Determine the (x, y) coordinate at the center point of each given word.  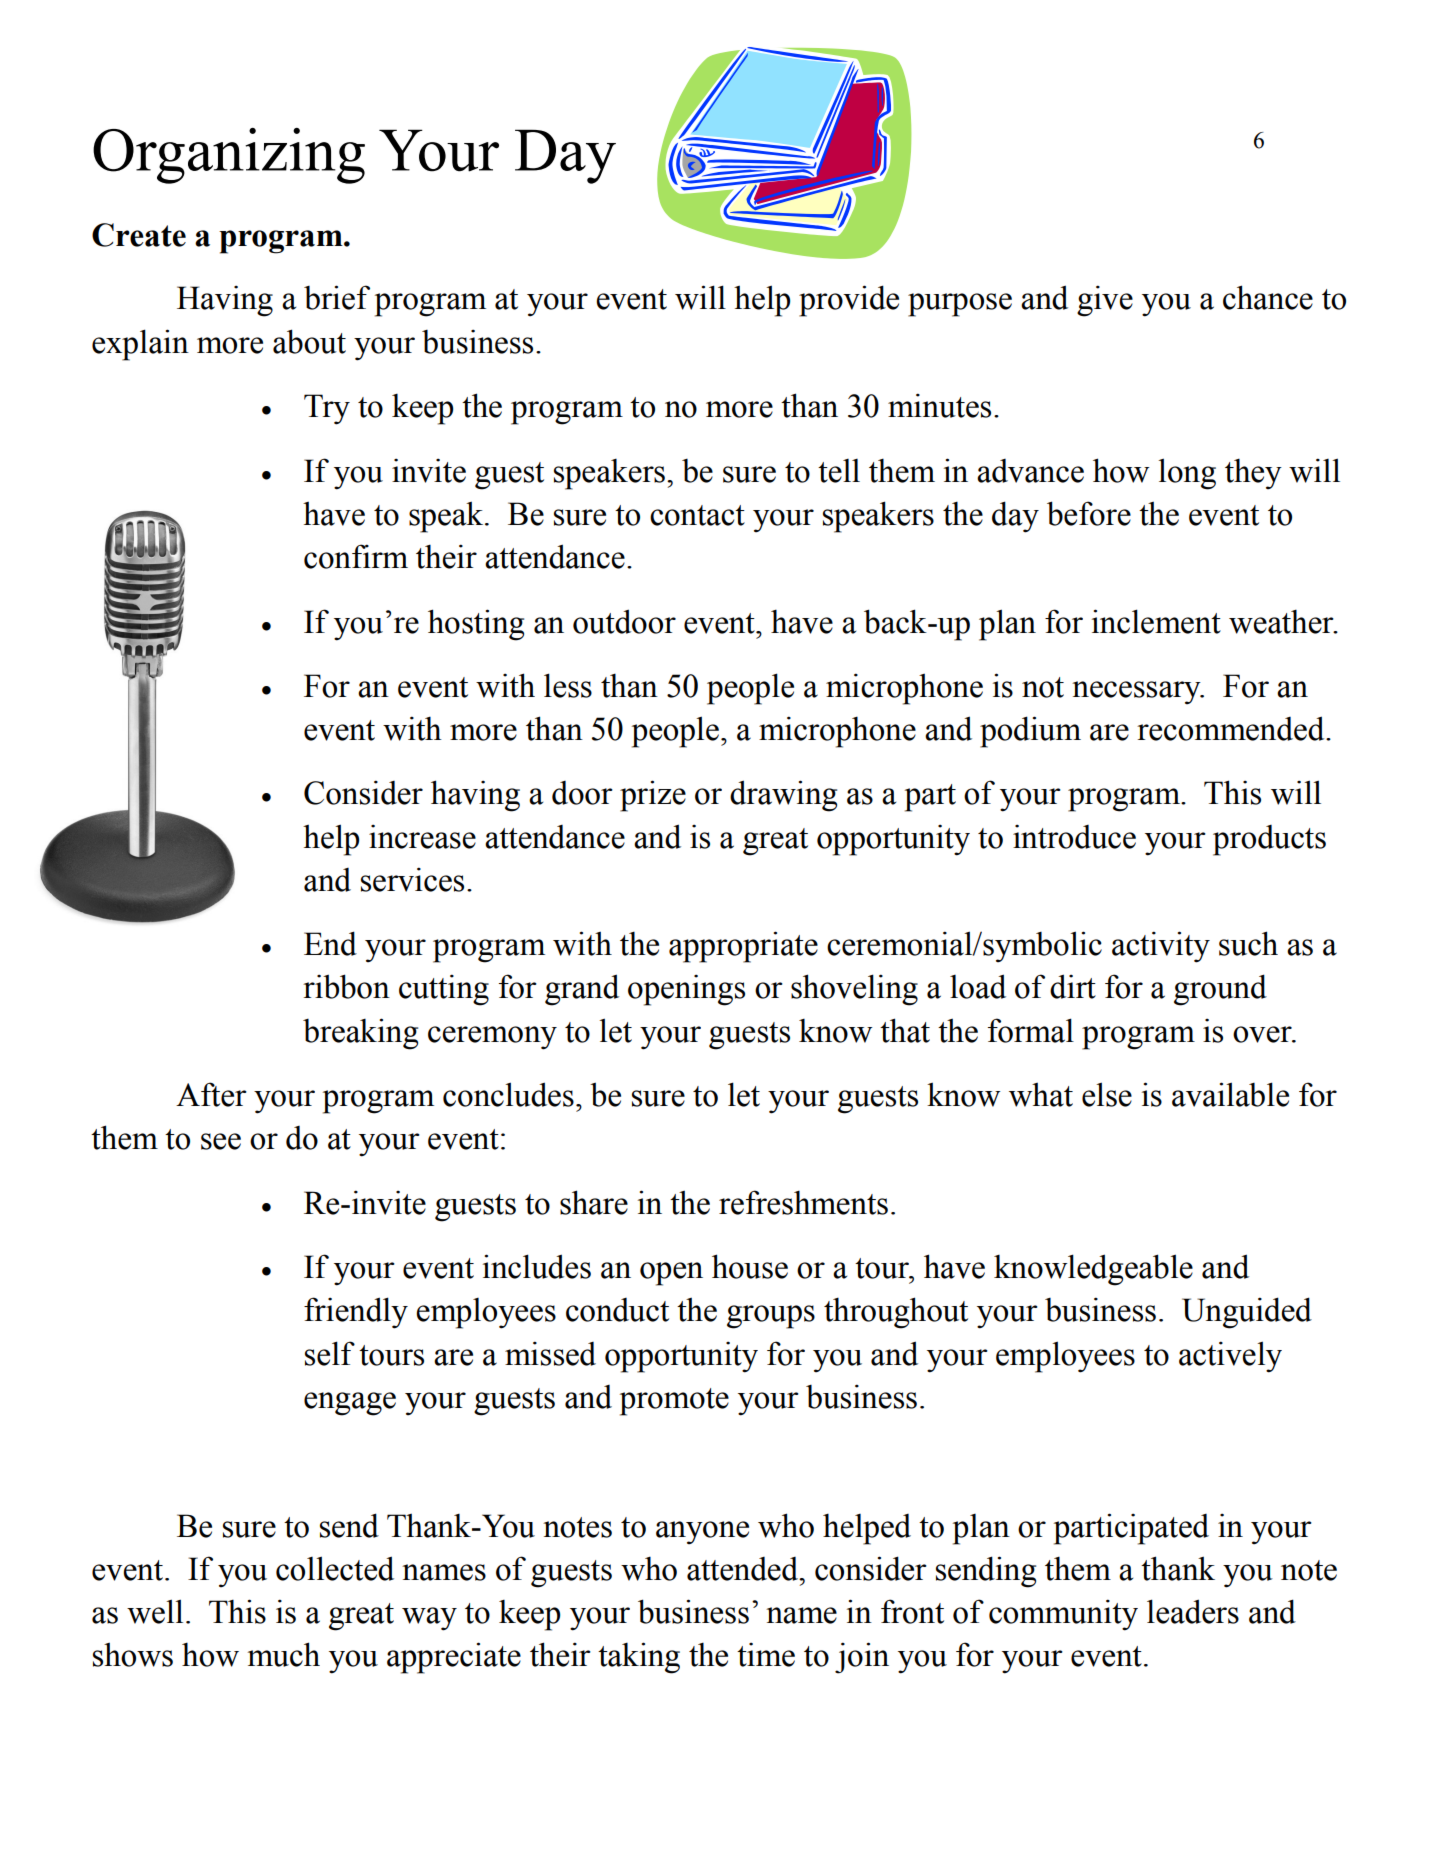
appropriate (743, 947)
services (412, 879)
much (284, 1654)
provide (849, 301)
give (1105, 301)
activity (1161, 947)
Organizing (229, 156)
